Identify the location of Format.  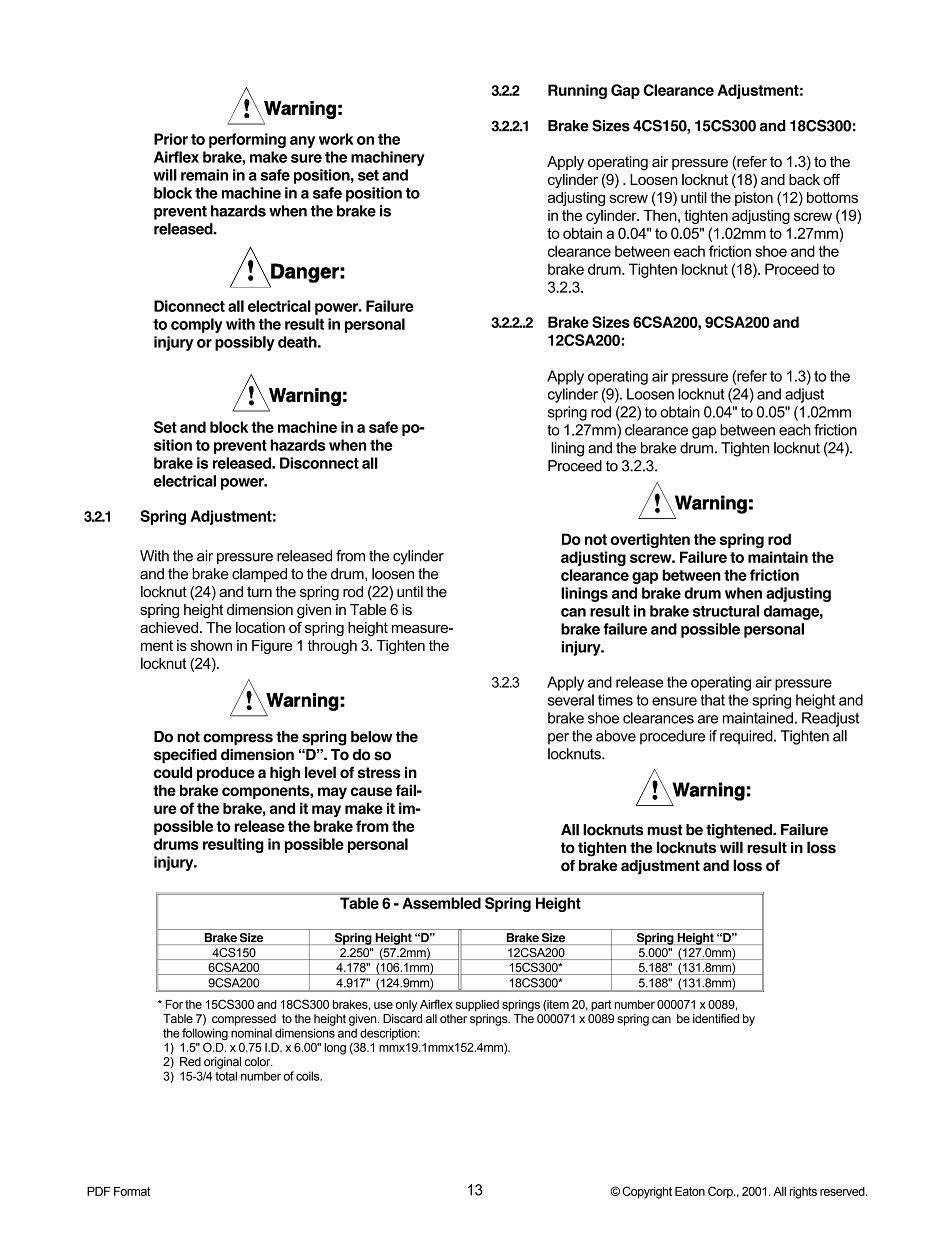
(132, 1191).
